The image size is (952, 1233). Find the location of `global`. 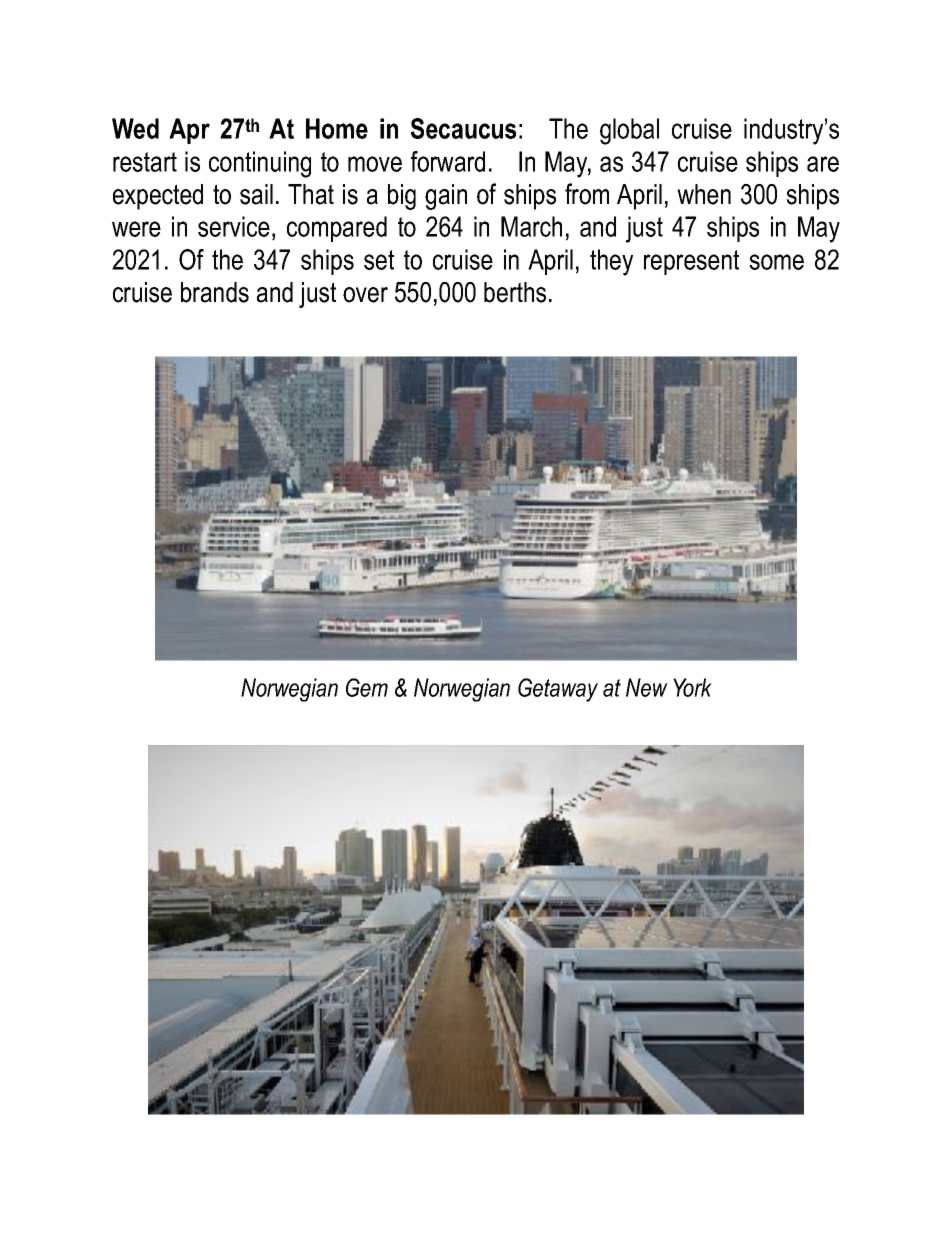

global is located at coordinates (629, 131).
